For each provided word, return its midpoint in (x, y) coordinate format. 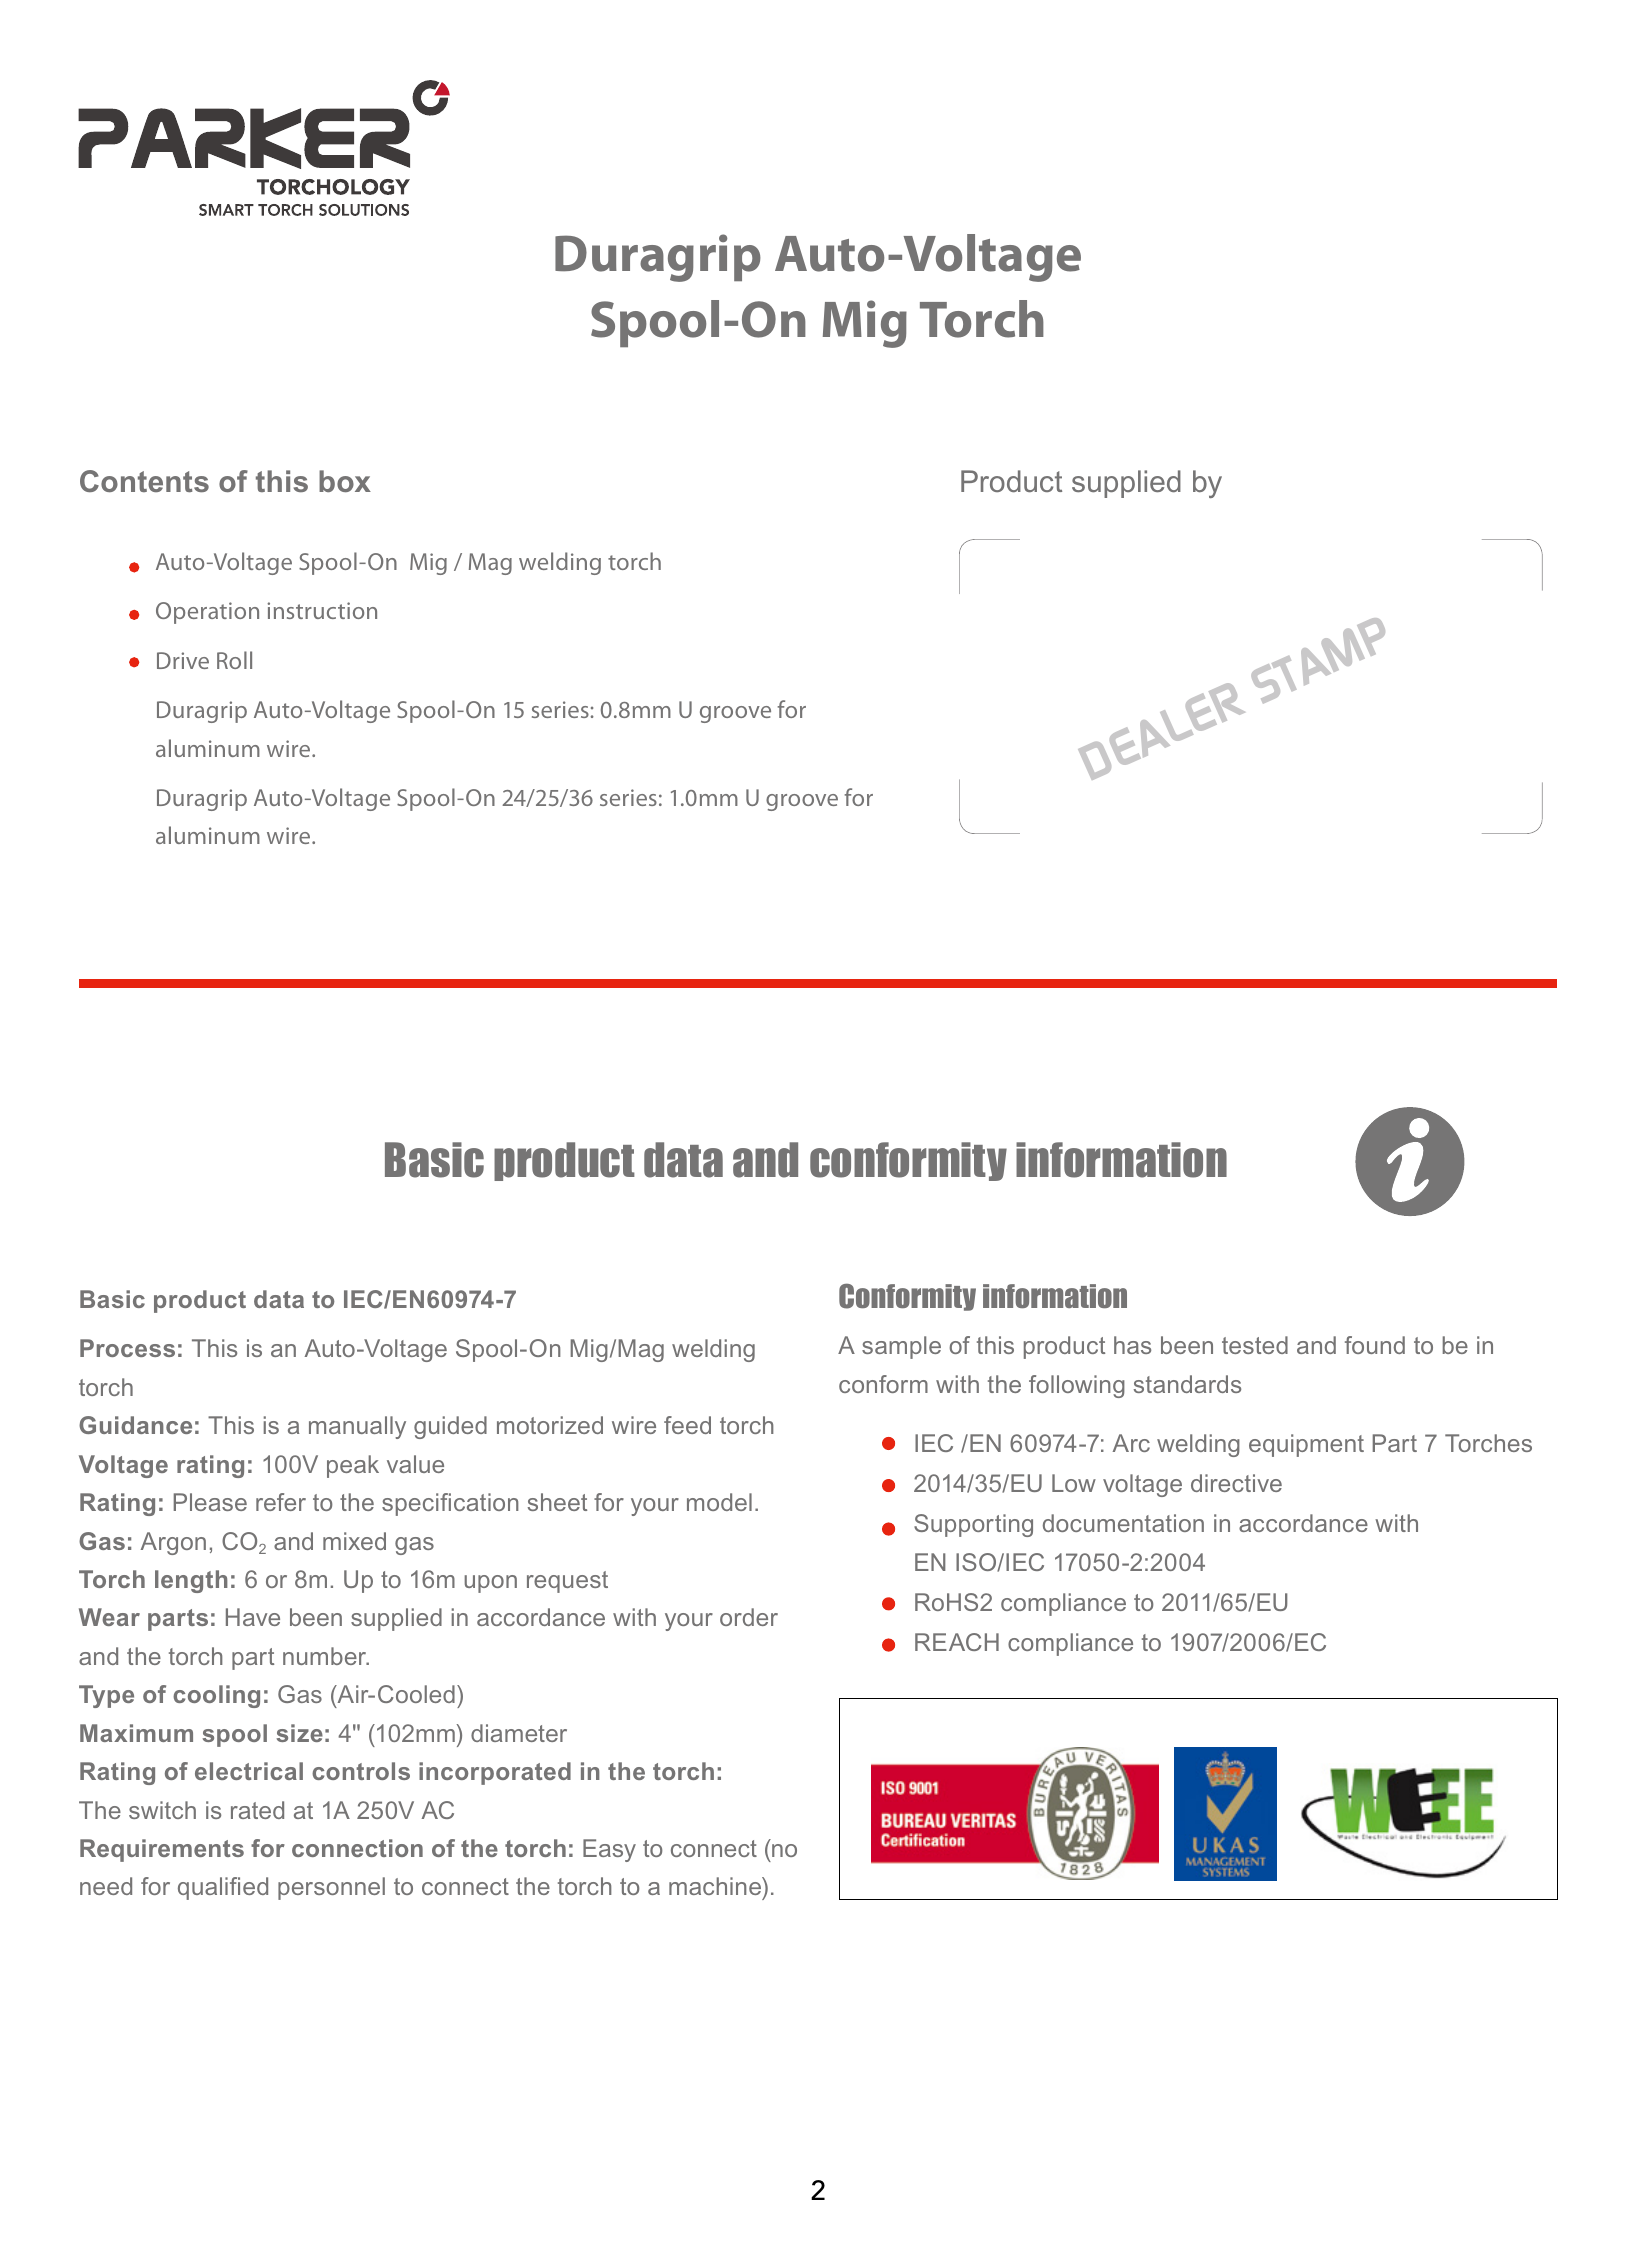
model (719, 1502)
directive (1236, 1483)
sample (901, 1347)
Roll (234, 660)
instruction (322, 610)
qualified (223, 1888)
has (1132, 1345)
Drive (183, 660)
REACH (957, 1642)
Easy (609, 1850)
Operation (207, 613)
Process (127, 1348)
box (345, 481)
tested (1255, 1345)
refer (281, 1502)
